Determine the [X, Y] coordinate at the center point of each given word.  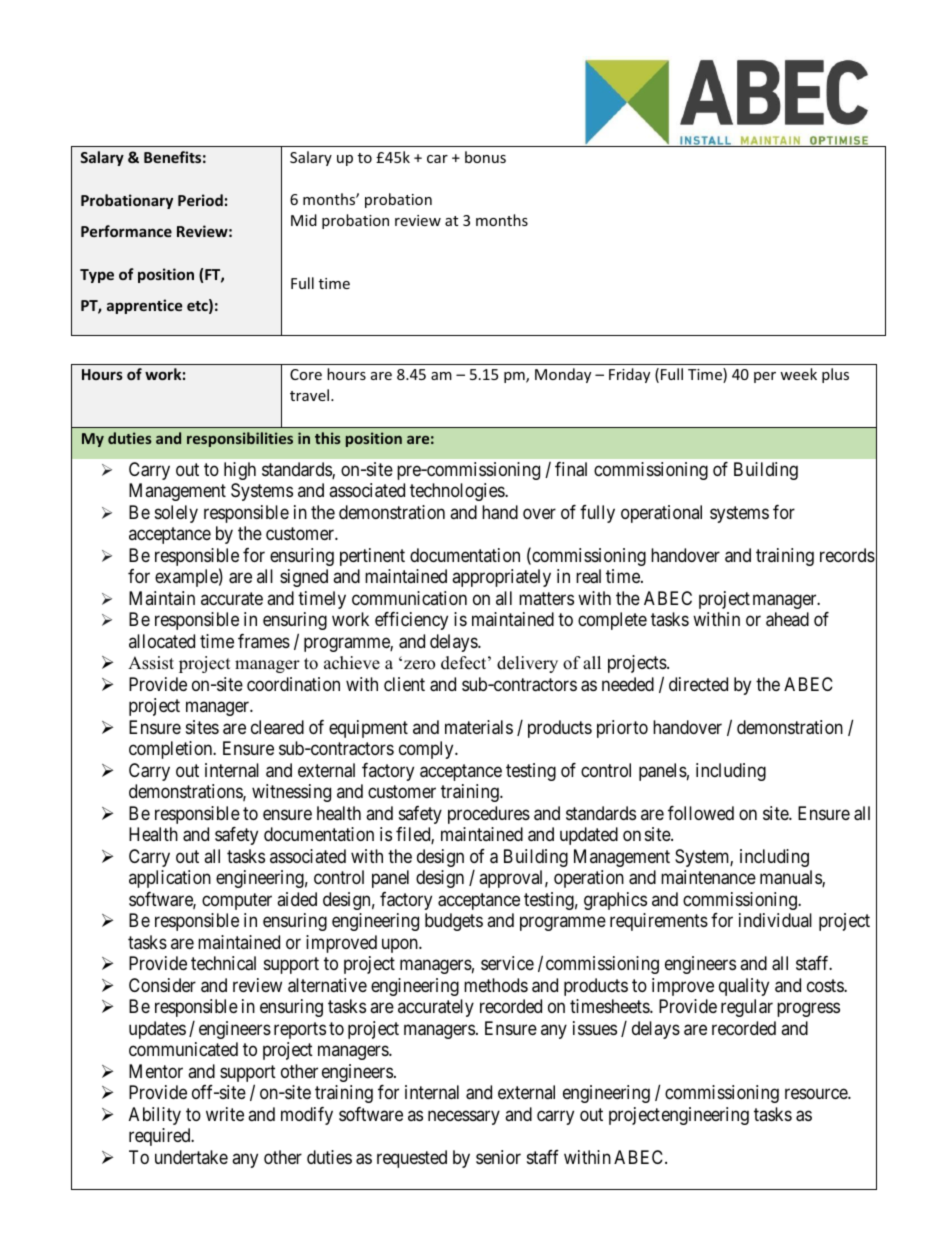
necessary [464, 1117]
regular [747, 1008]
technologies [458, 492]
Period [200, 200]
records [847, 555]
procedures [489, 815]
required [161, 1137]
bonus [485, 157]
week [798, 374]
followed [701, 813]
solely [176, 514]
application [170, 879]
